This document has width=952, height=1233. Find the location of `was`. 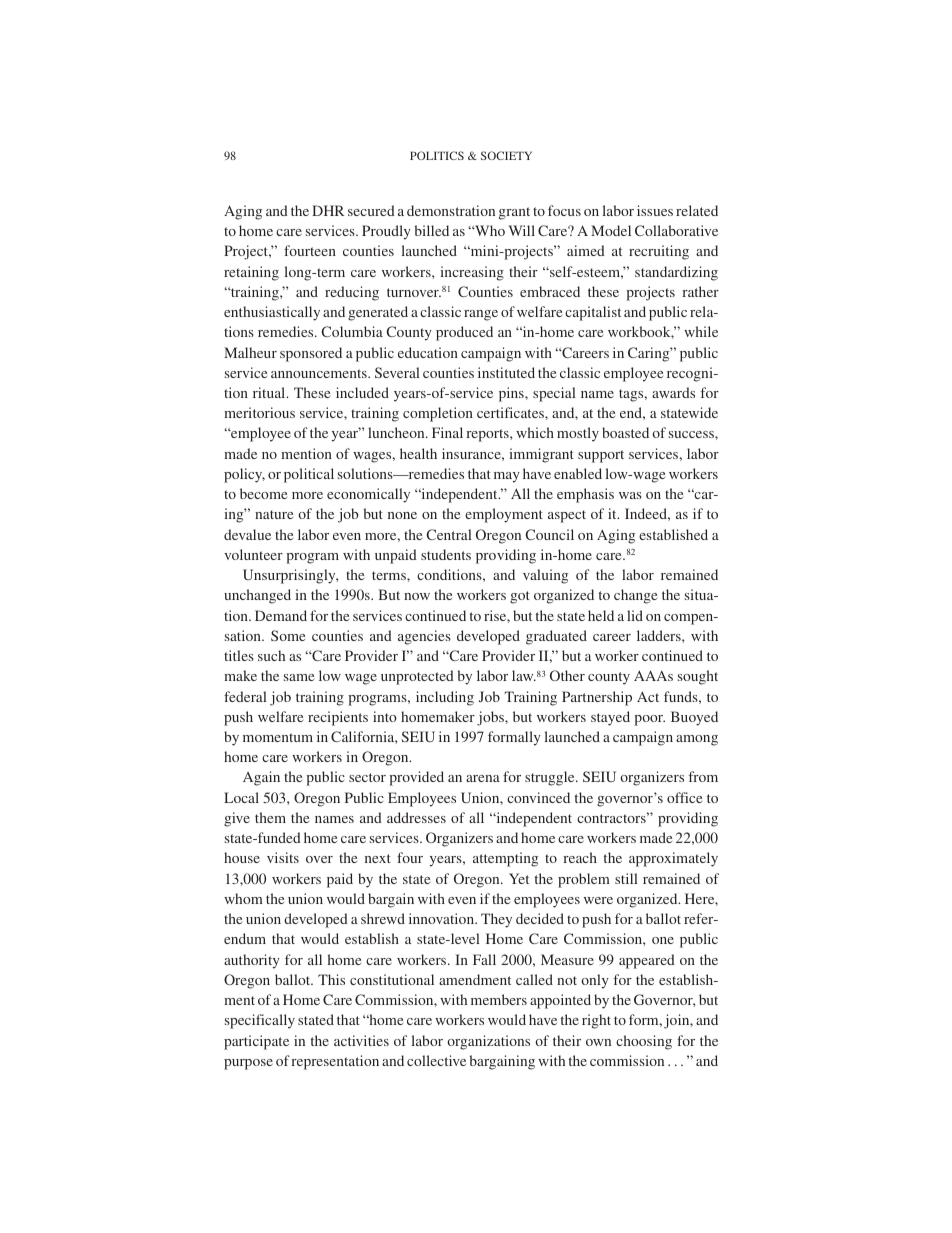

was is located at coordinates (630, 495).
